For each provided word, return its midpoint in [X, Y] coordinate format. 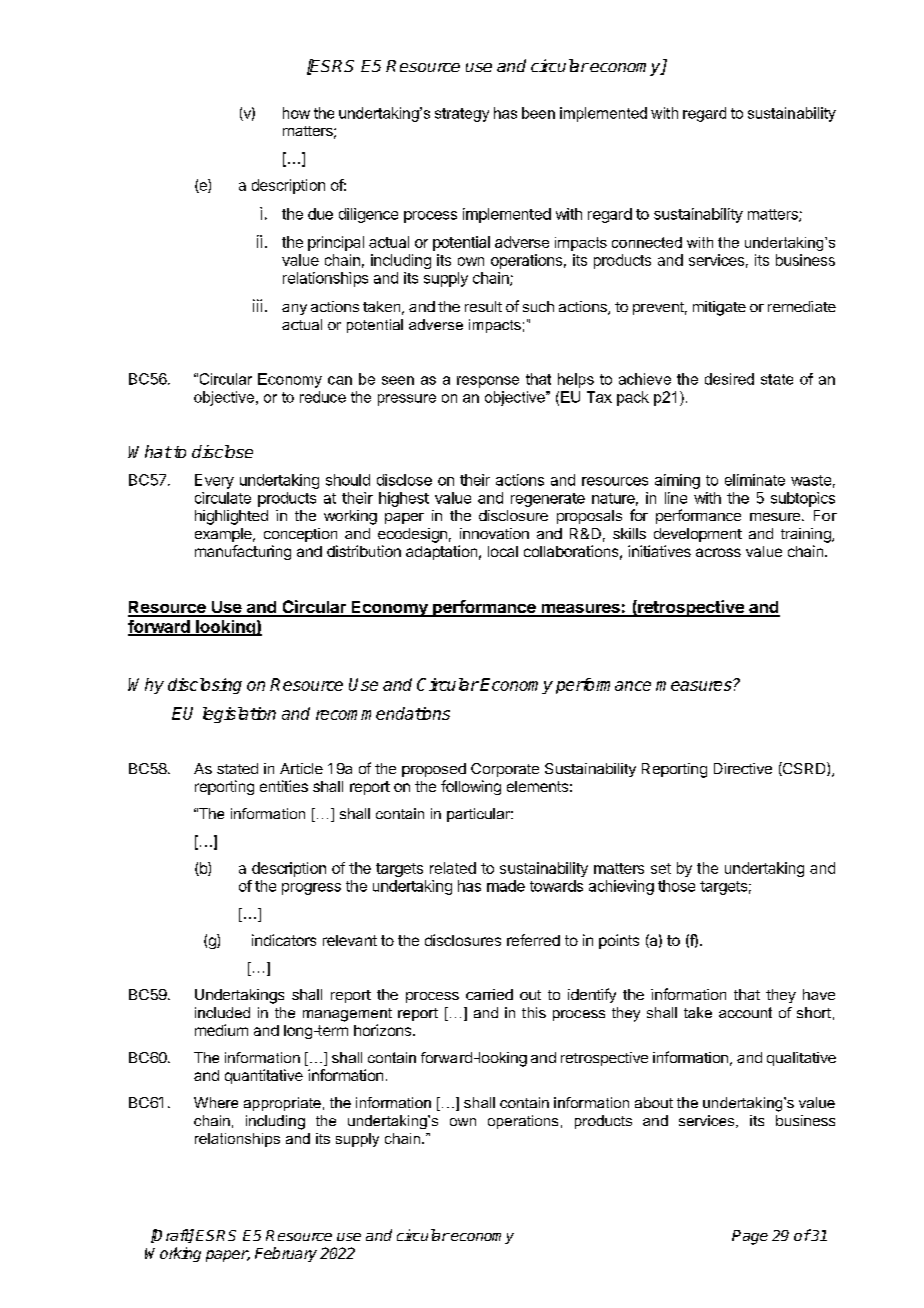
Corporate [505, 770]
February [286, 1254]
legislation [239, 715]
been [538, 113]
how [296, 113]
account [745, 1012]
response [488, 382]
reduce [323, 397]
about [654, 1102]
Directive [743, 768]
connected [647, 242]
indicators [284, 940]
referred [533, 940]
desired [729, 379]
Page [750, 1237]
